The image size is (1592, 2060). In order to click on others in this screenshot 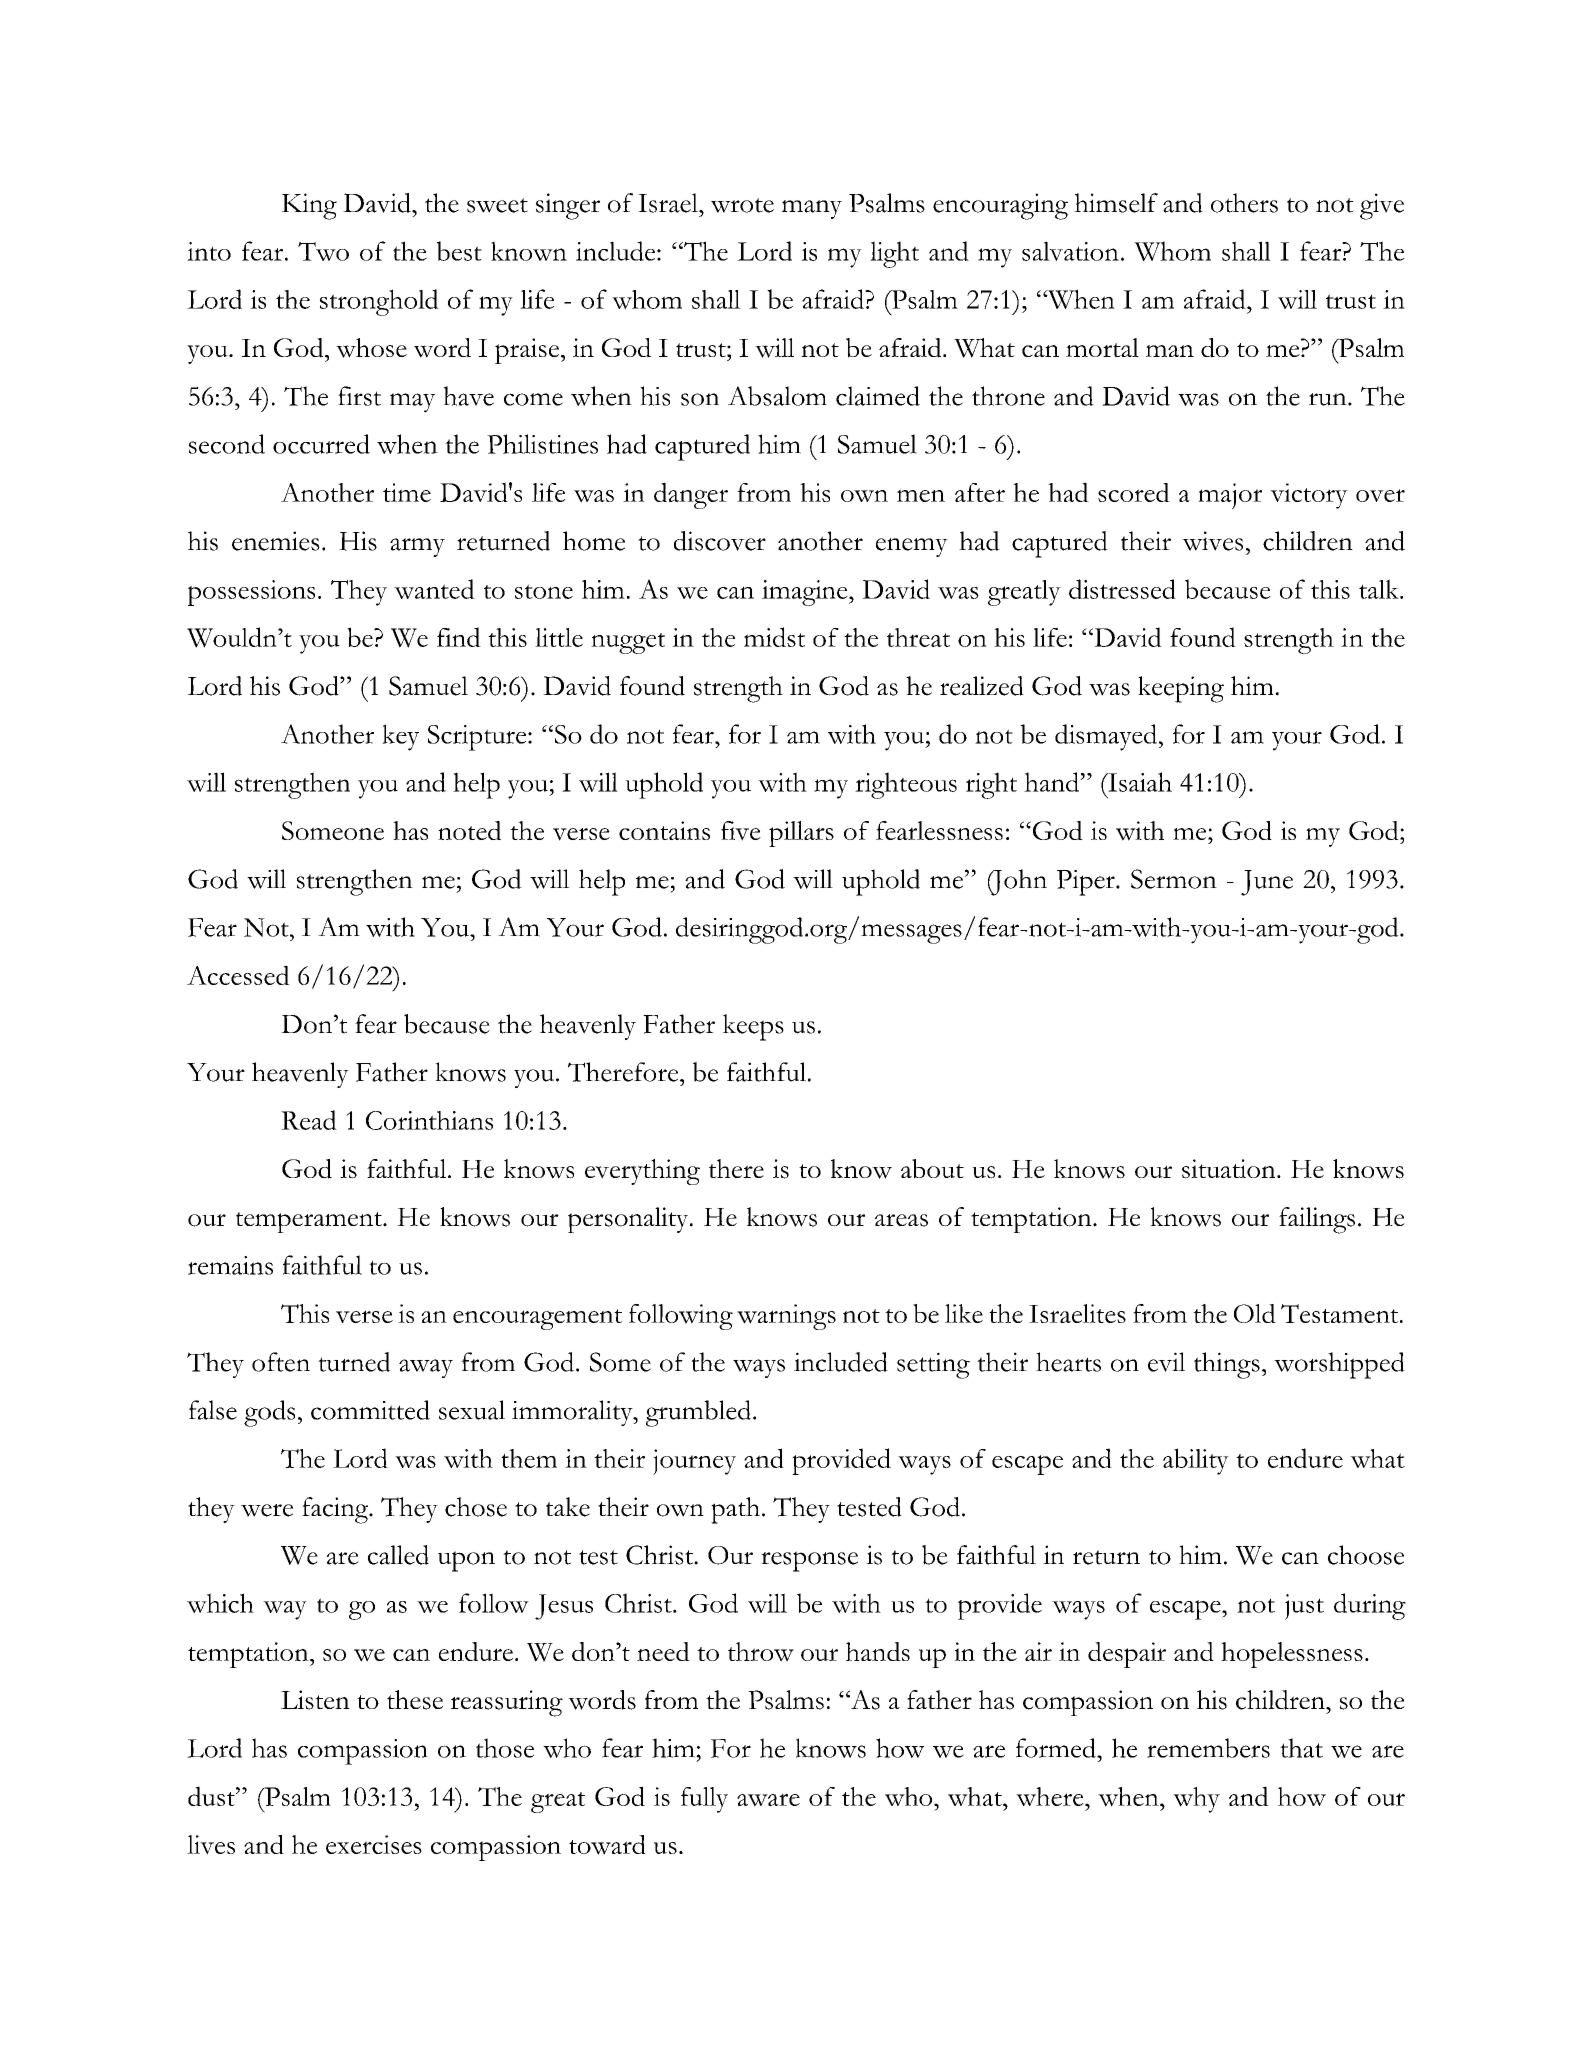, I will do `click(1244, 203)`.
